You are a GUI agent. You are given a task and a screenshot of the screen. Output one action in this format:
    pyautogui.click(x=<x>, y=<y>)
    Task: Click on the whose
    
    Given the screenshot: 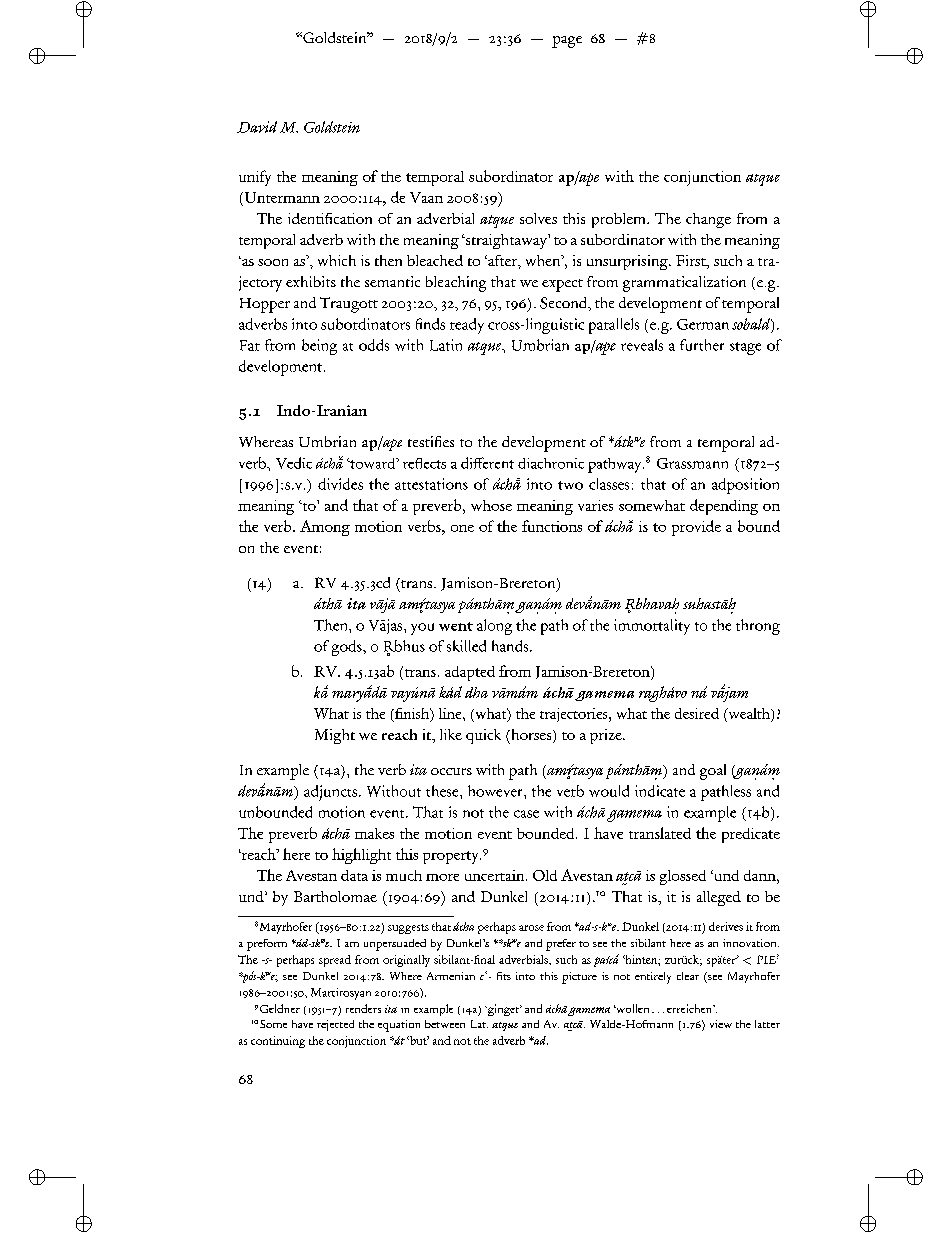 What is the action you would take?
    pyautogui.click(x=491, y=505)
